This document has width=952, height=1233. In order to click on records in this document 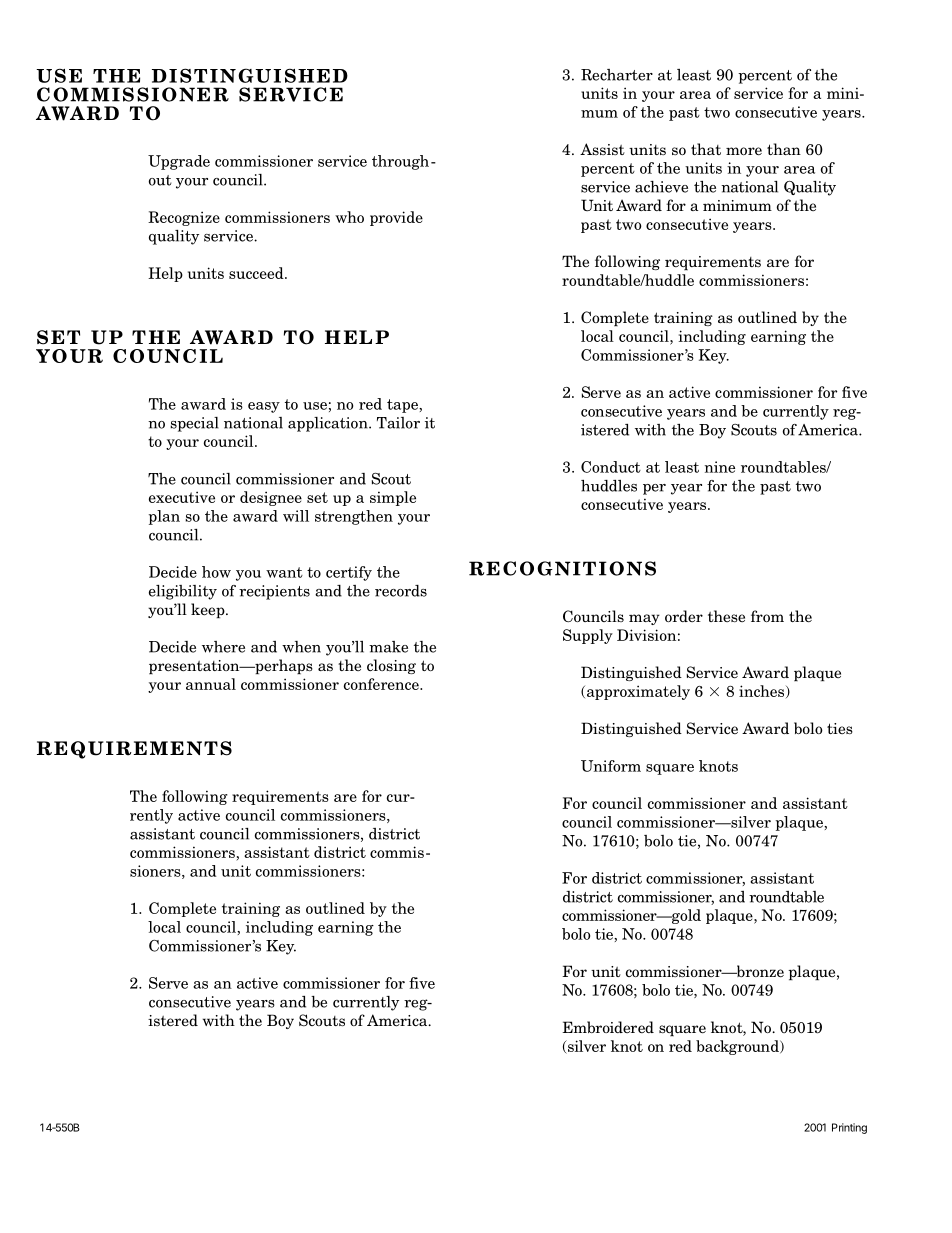, I will do `click(401, 591)`.
